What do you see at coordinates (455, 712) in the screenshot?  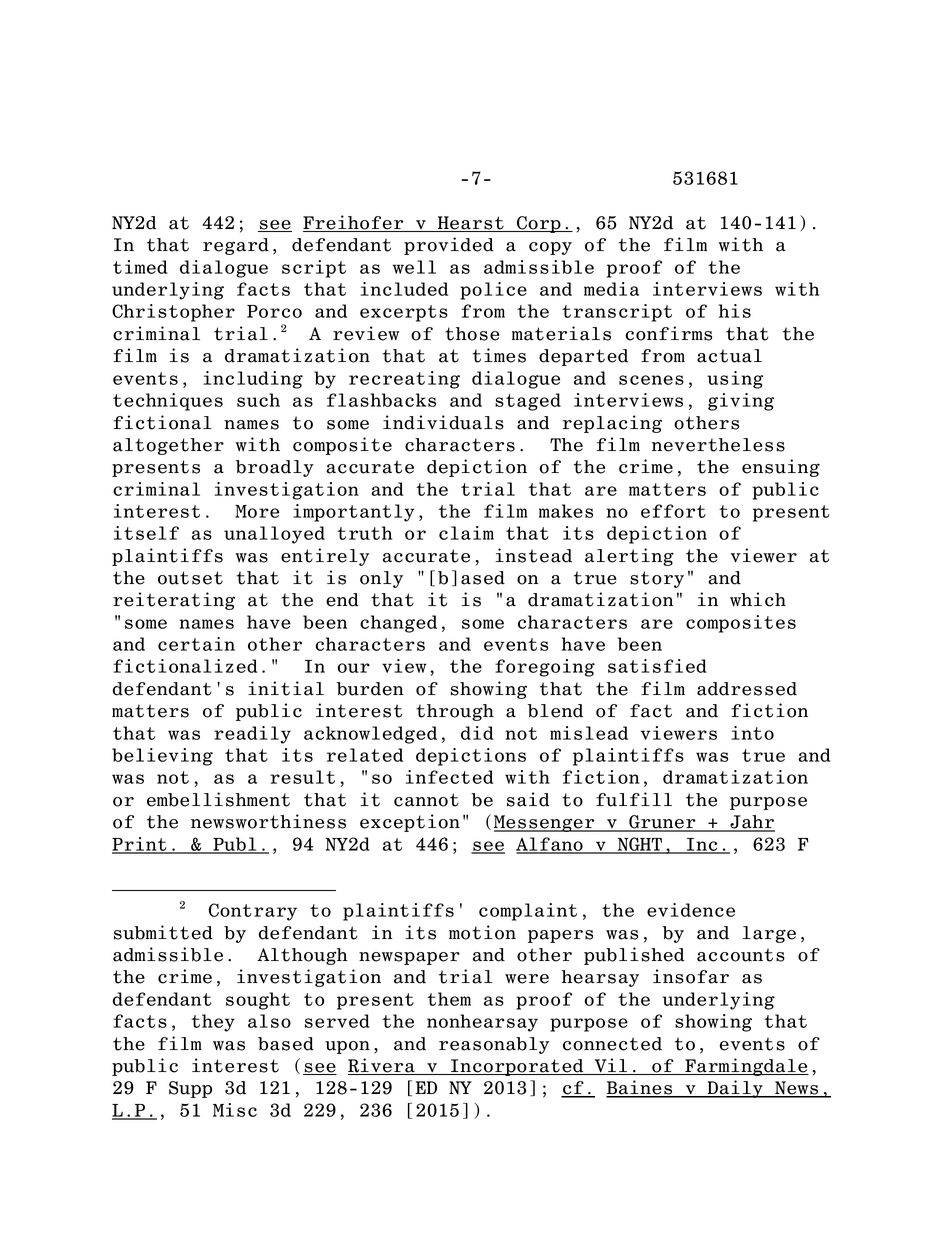 I see `through` at bounding box center [455, 712].
